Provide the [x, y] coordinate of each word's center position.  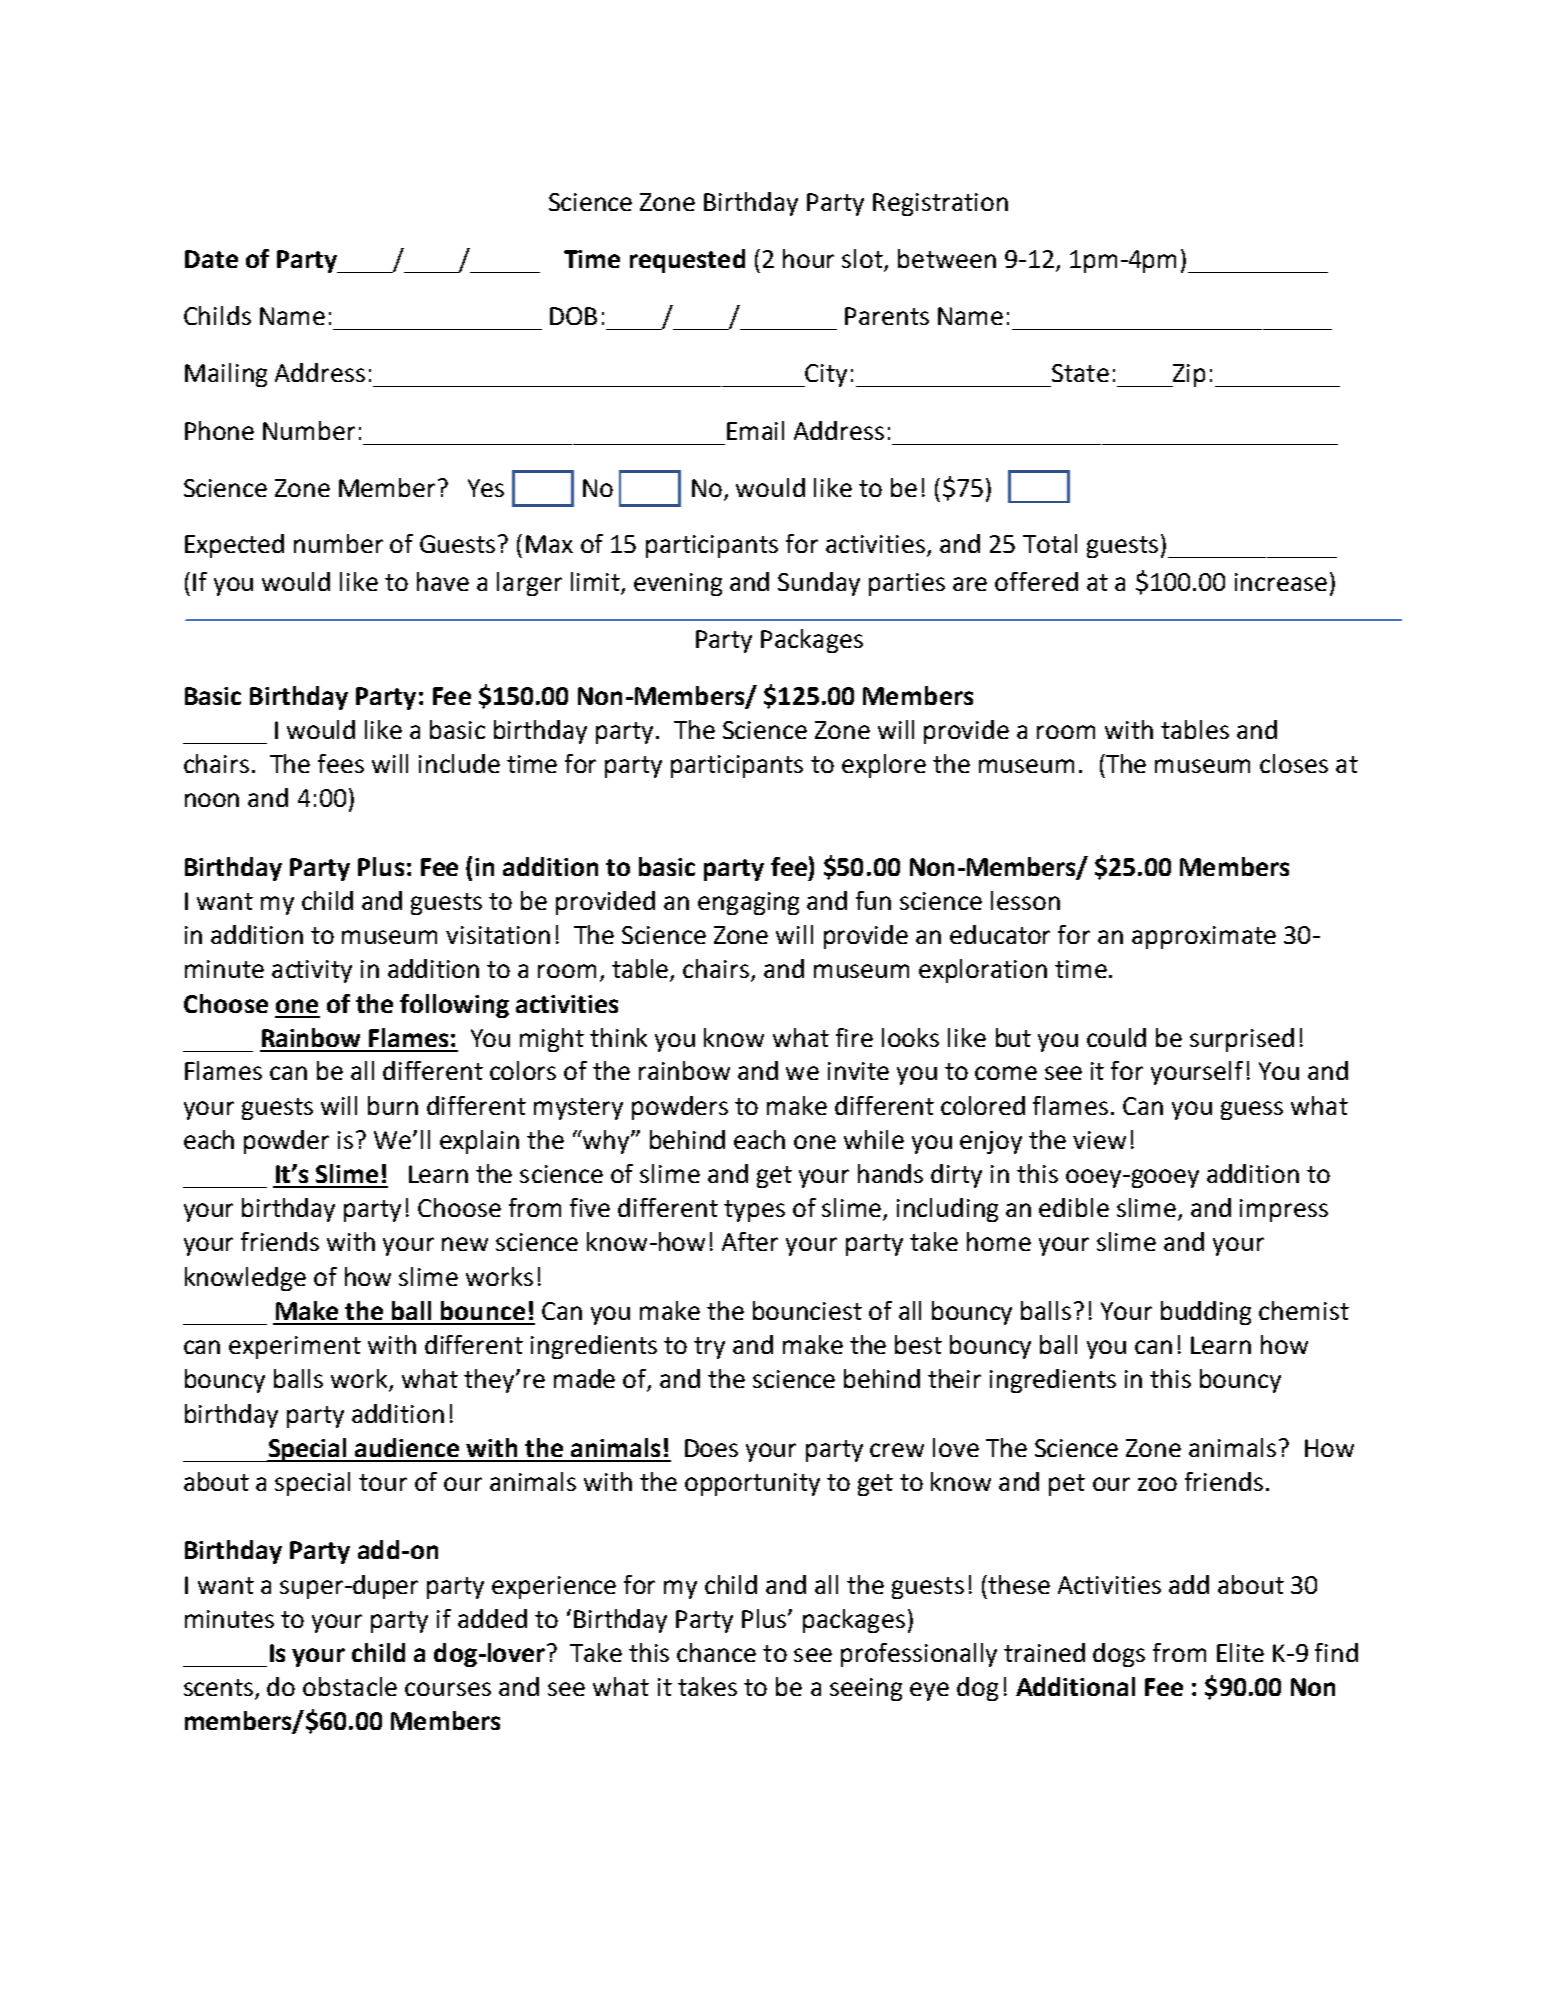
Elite [1240, 1652]
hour [808, 258]
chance [716, 1652]
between [947, 258]
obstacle [350, 1686]
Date [211, 259]
